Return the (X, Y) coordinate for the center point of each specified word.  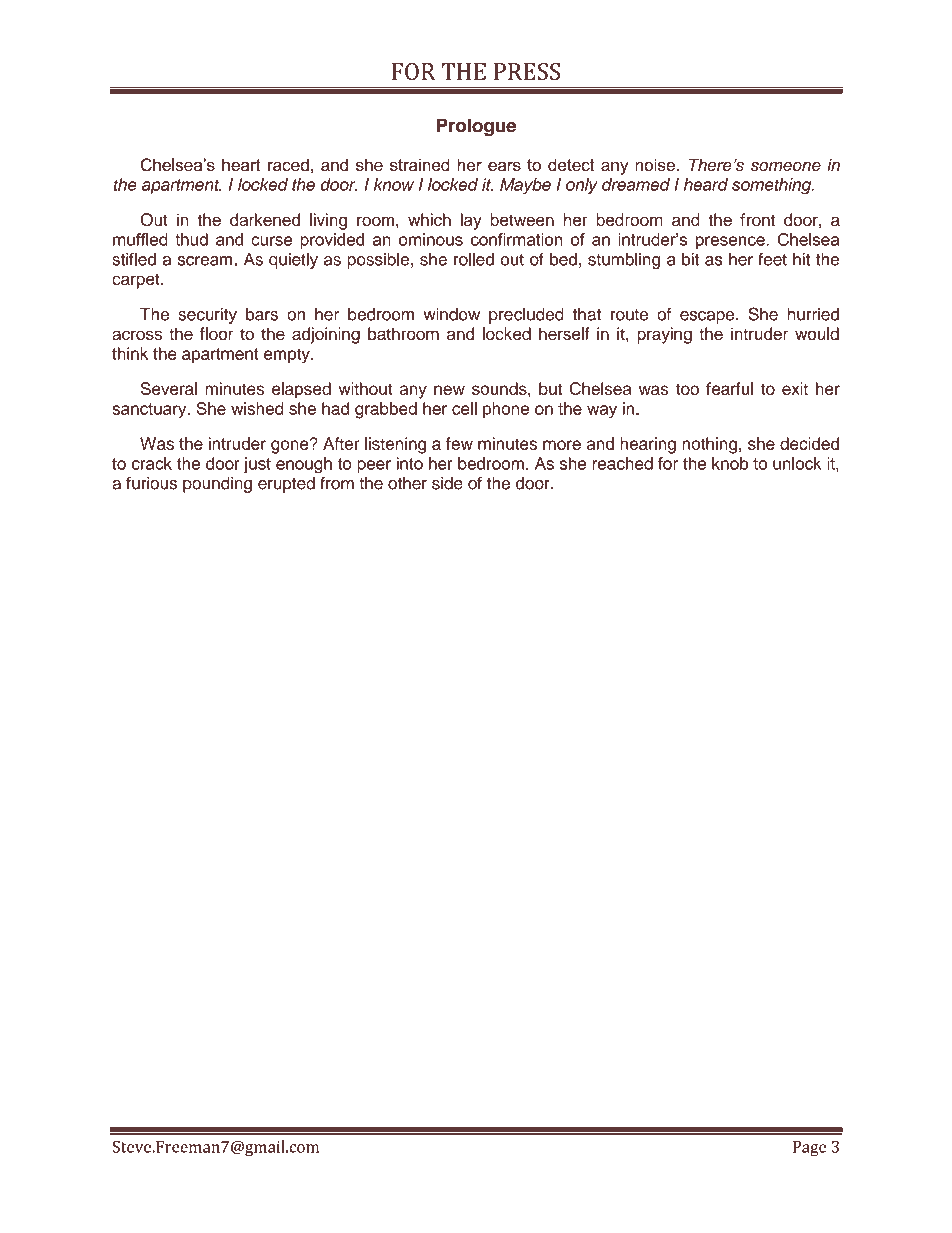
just (257, 465)
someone (786, 166)
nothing (709, 445)
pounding (217, 485)
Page (809, 1149)
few (459, 443)
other (407, 483)
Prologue (476, 127)
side (447, 483)
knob (730, 463)
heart (241, 164)
